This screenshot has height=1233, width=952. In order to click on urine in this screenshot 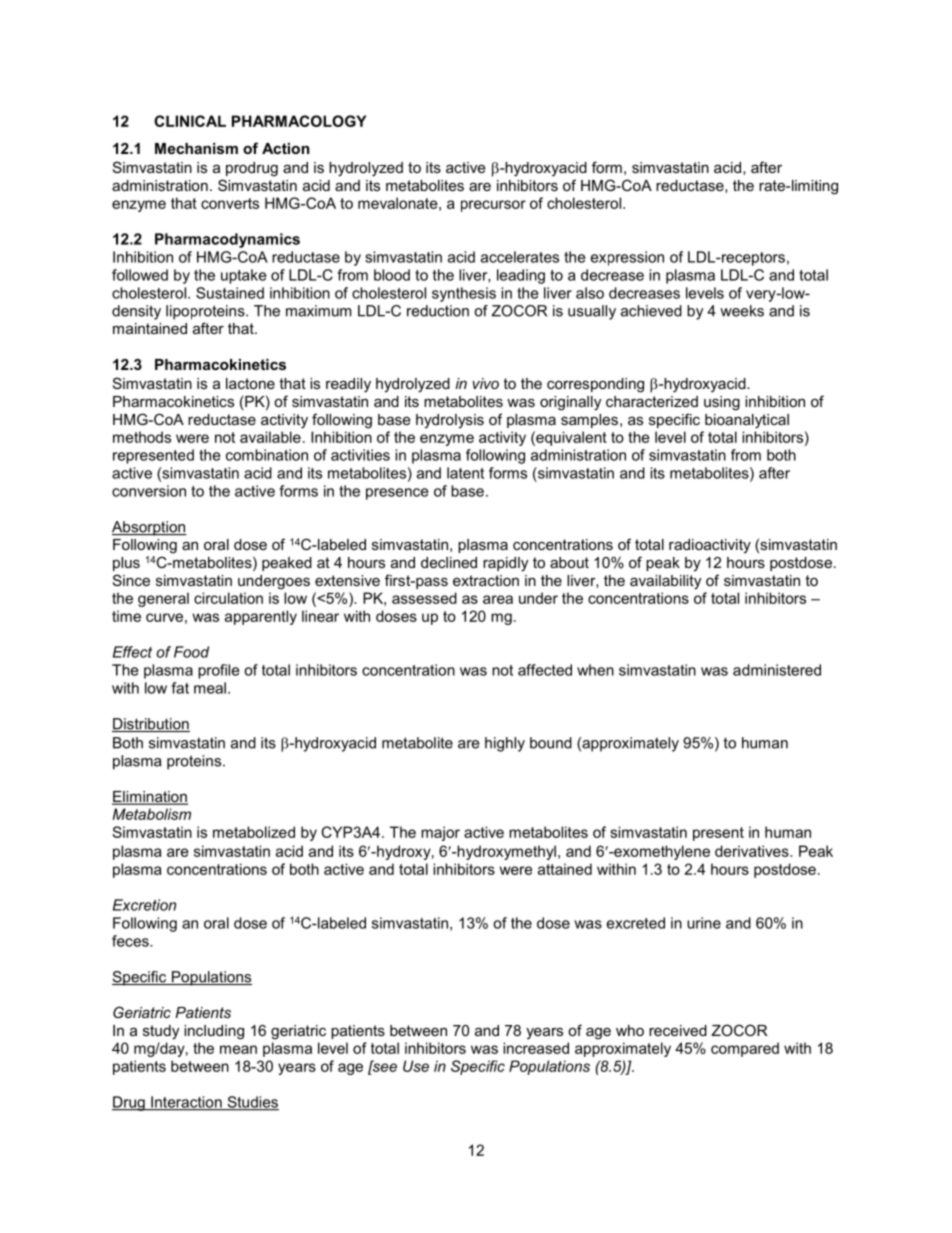, I will do `click(704, 923)`.
